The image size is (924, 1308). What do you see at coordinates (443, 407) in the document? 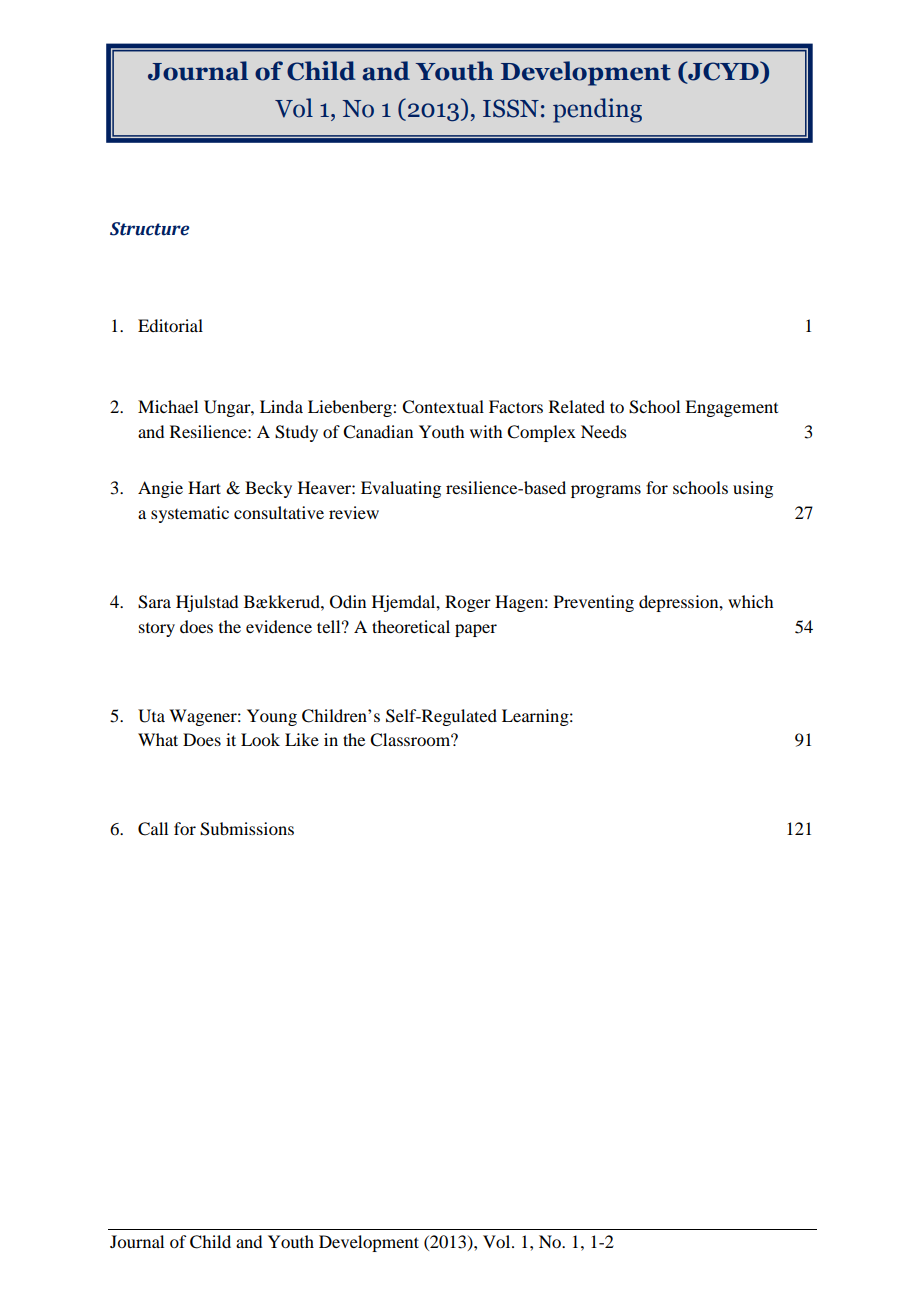
I see `Contextual` at bounding box center [443, 407].
